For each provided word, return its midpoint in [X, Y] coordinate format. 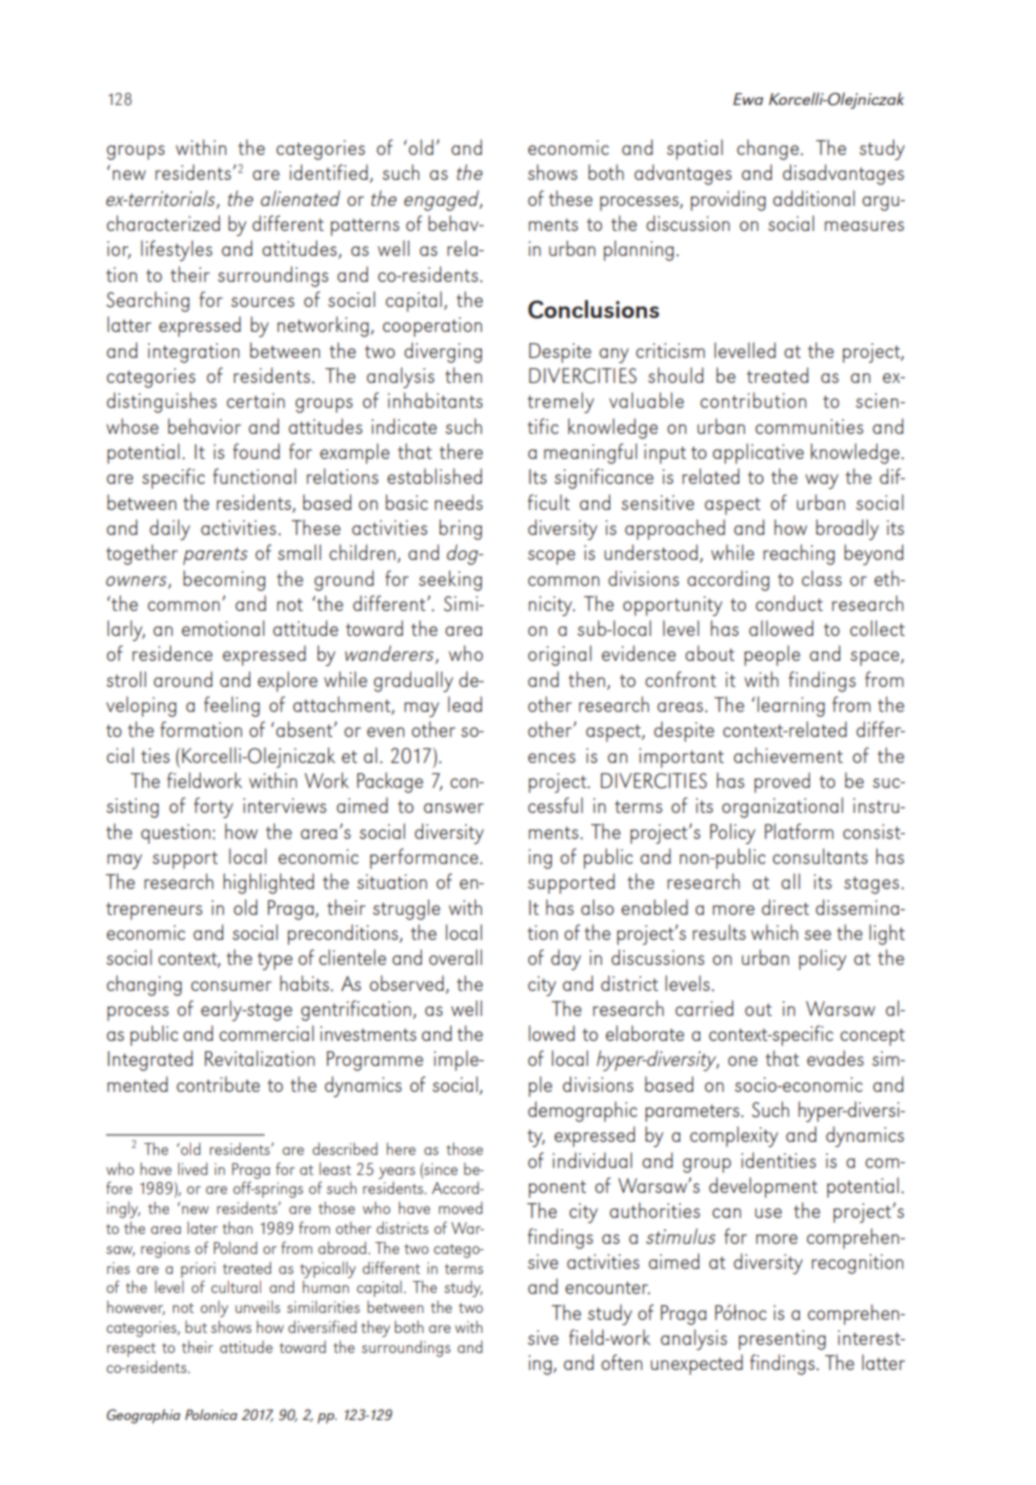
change [768, 149]
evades [835, 1058]
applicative [758, 453]
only [214, 1308]
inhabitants [435, 400]
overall [455, 957]
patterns [365, 227]
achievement [788, 755]
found [256, 451]
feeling [232, 706]
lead [465, 704]
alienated [300, 198]
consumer [231, 986]
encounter [607, 1287]
